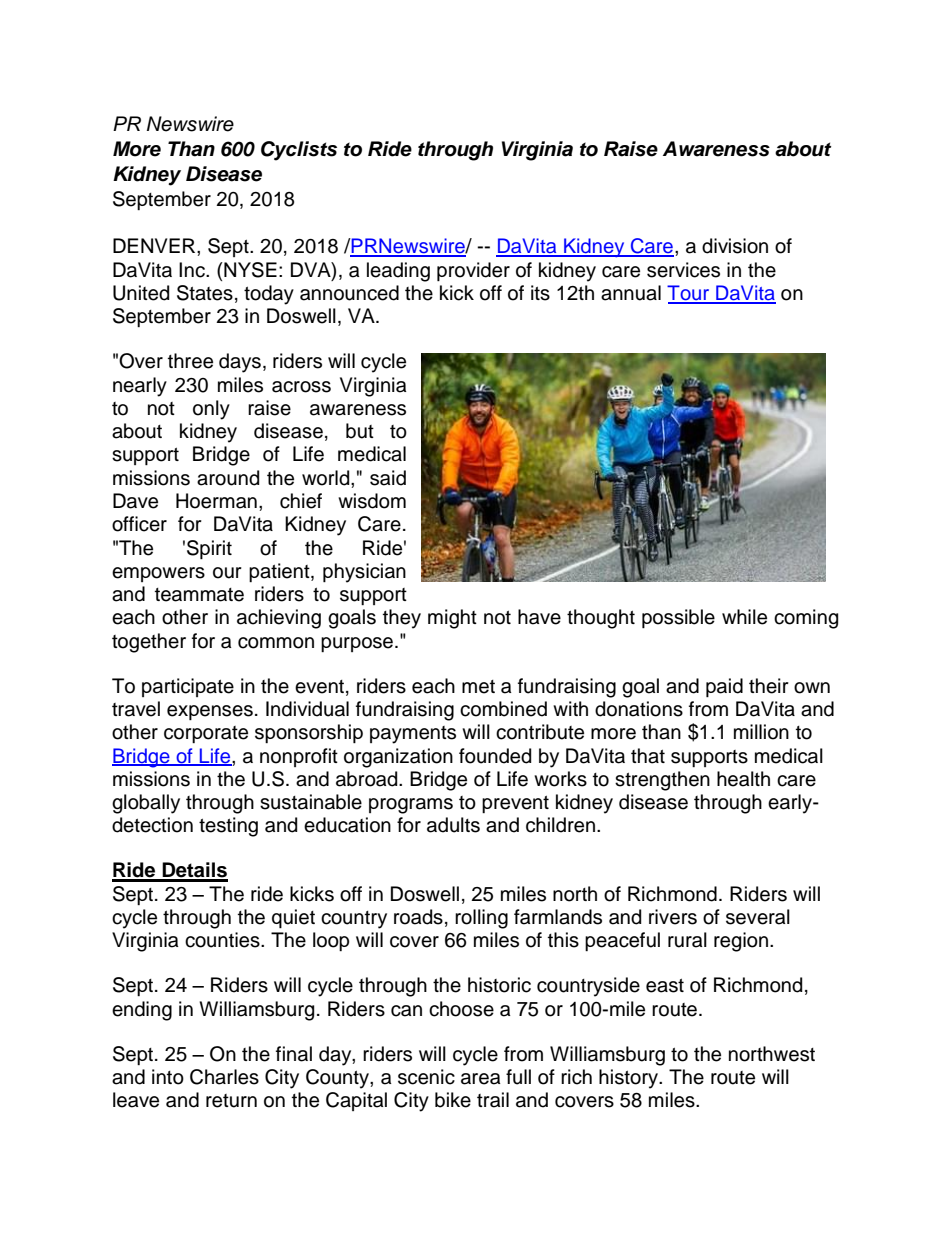 The image size is (952, 1233). Describe the element at coordinates (473, 271) in the image. I see `provider` at that location.
